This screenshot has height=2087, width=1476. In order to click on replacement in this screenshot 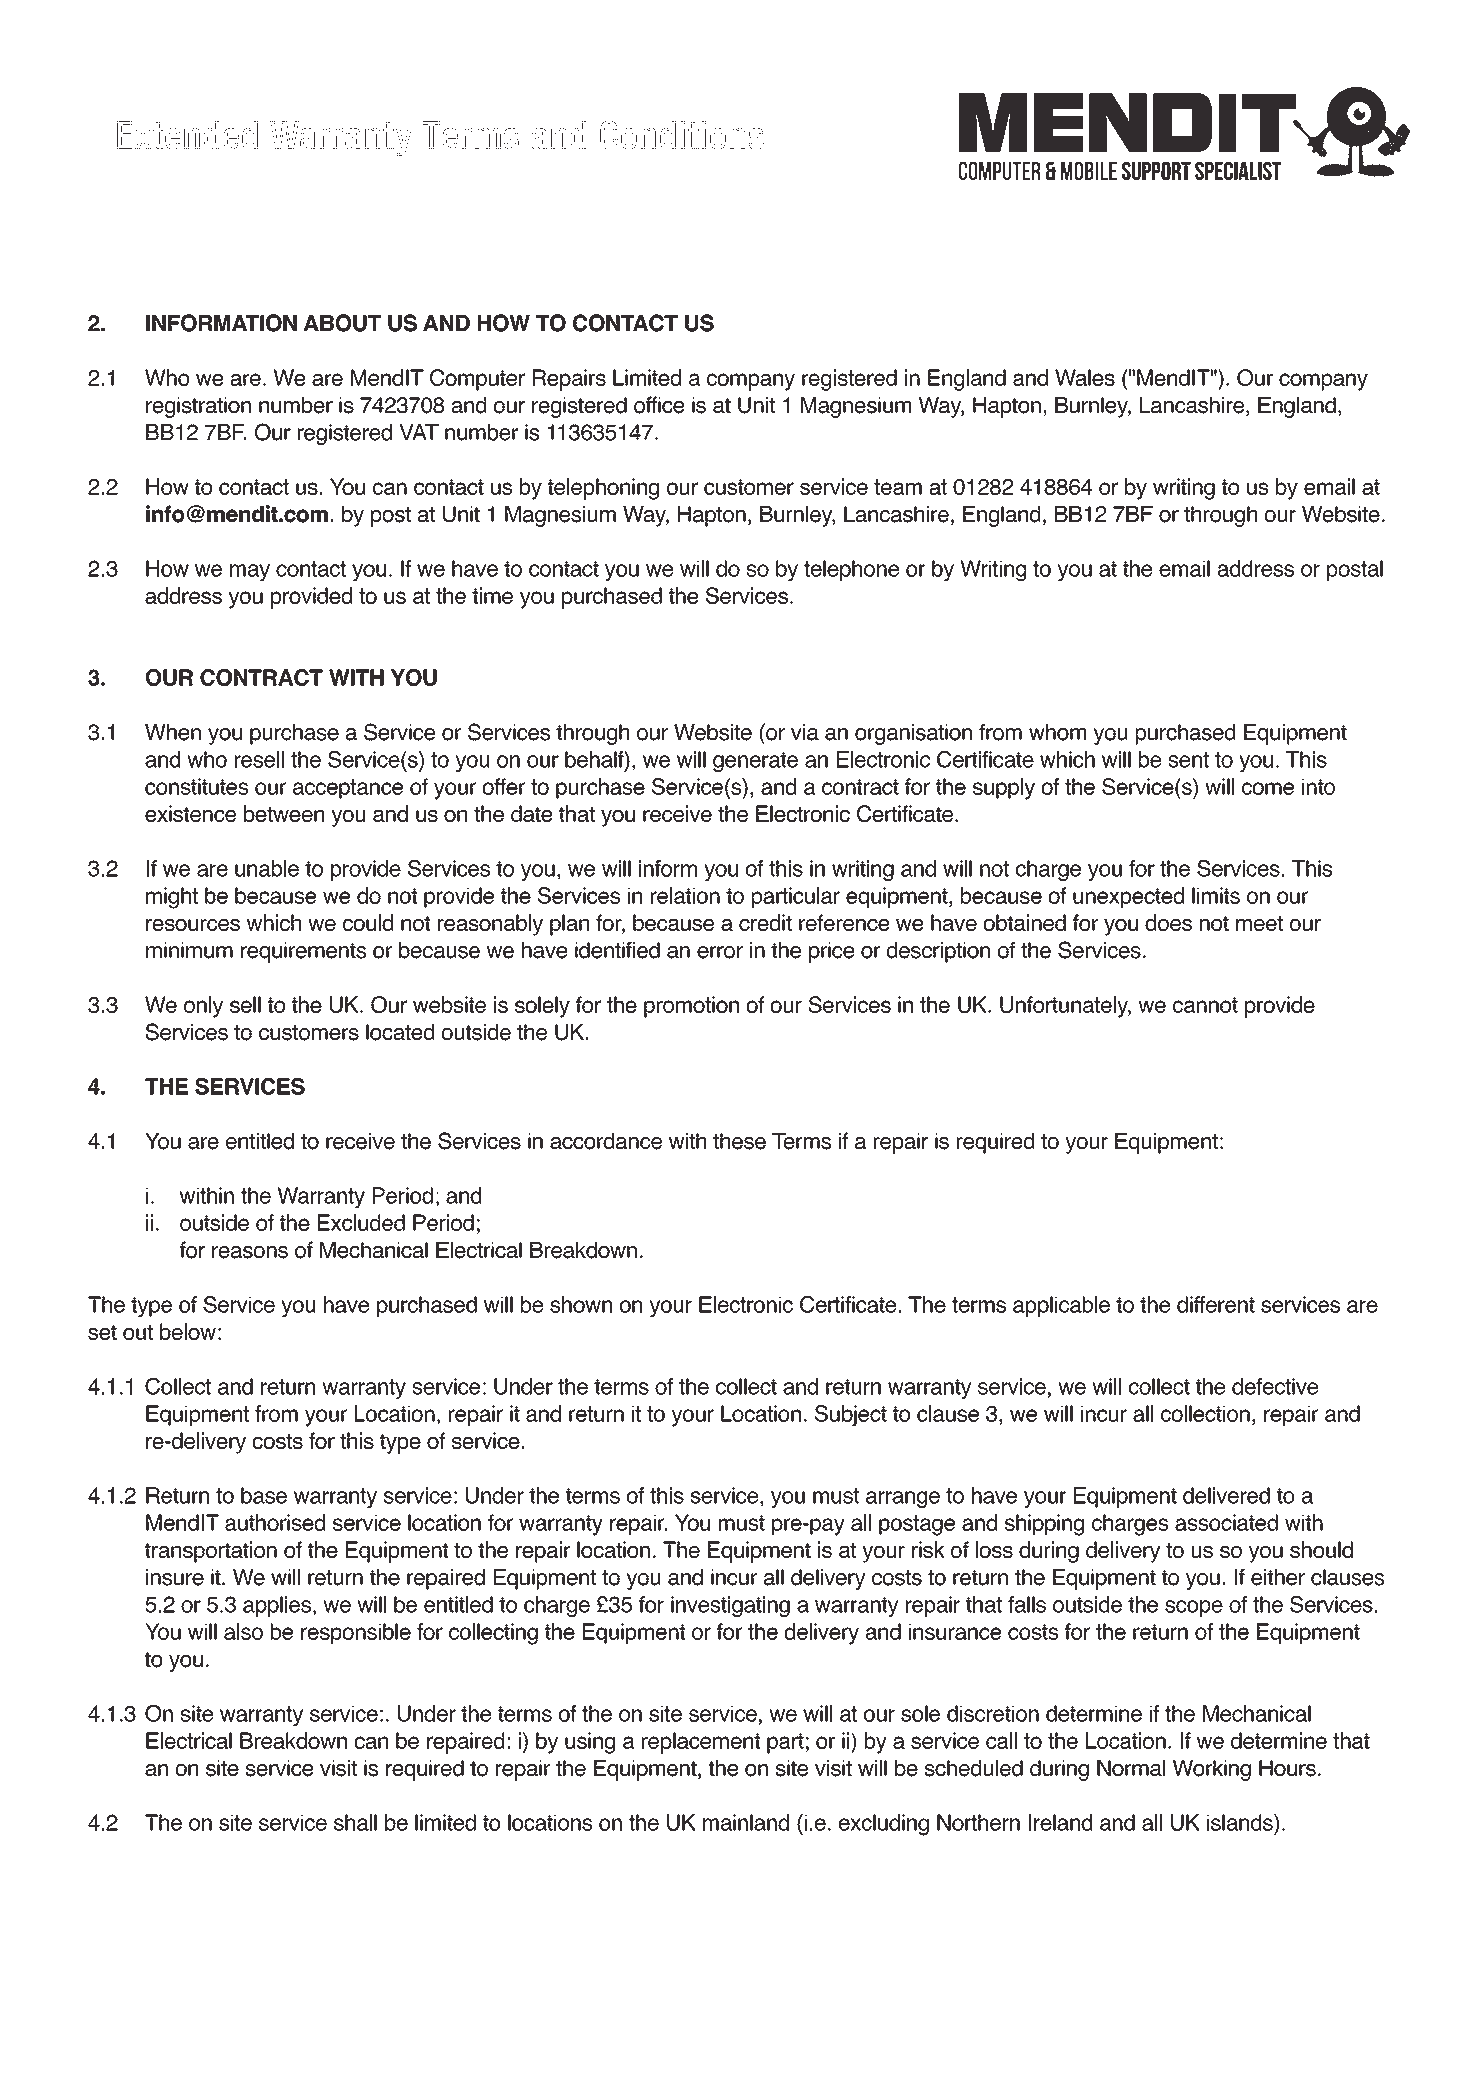, I will do `click(701, 1743)`.
